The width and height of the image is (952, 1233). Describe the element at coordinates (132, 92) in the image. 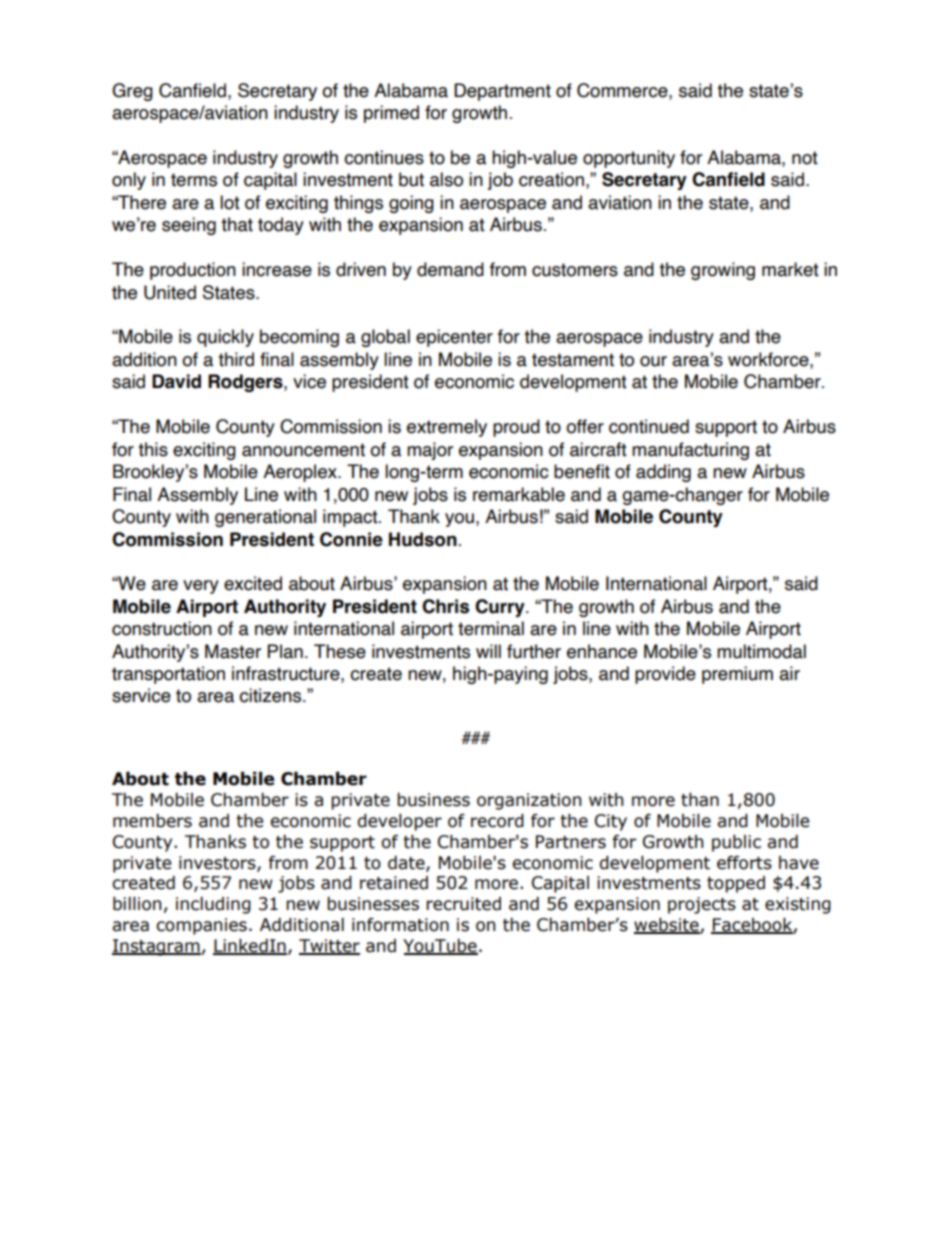

I see `Greg` at that location.
